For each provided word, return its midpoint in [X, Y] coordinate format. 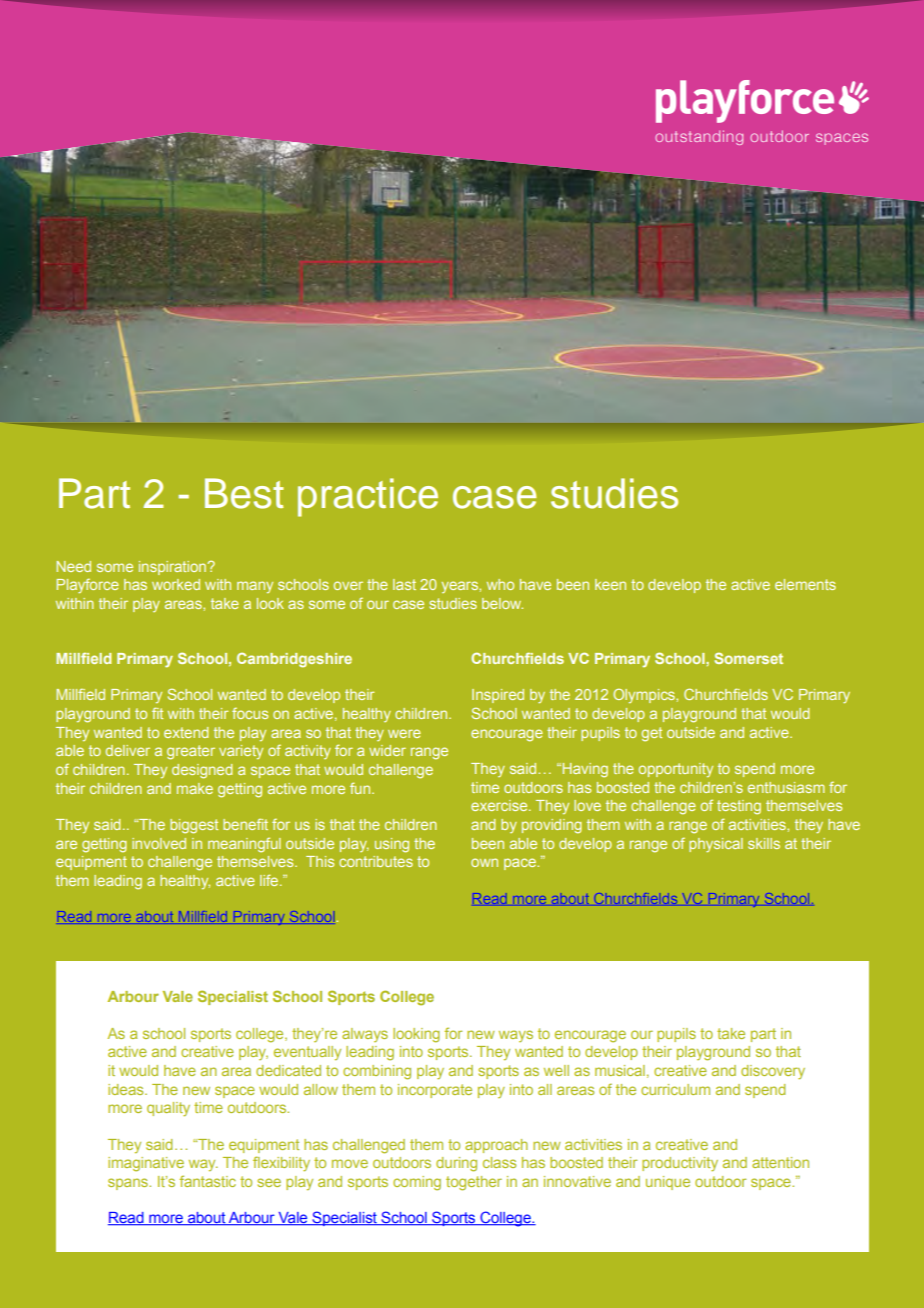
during [456, 1164]
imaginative [146, 1164]
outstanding [699, 137]
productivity [680, 1164]
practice [368, 497]
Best [244, 493]
